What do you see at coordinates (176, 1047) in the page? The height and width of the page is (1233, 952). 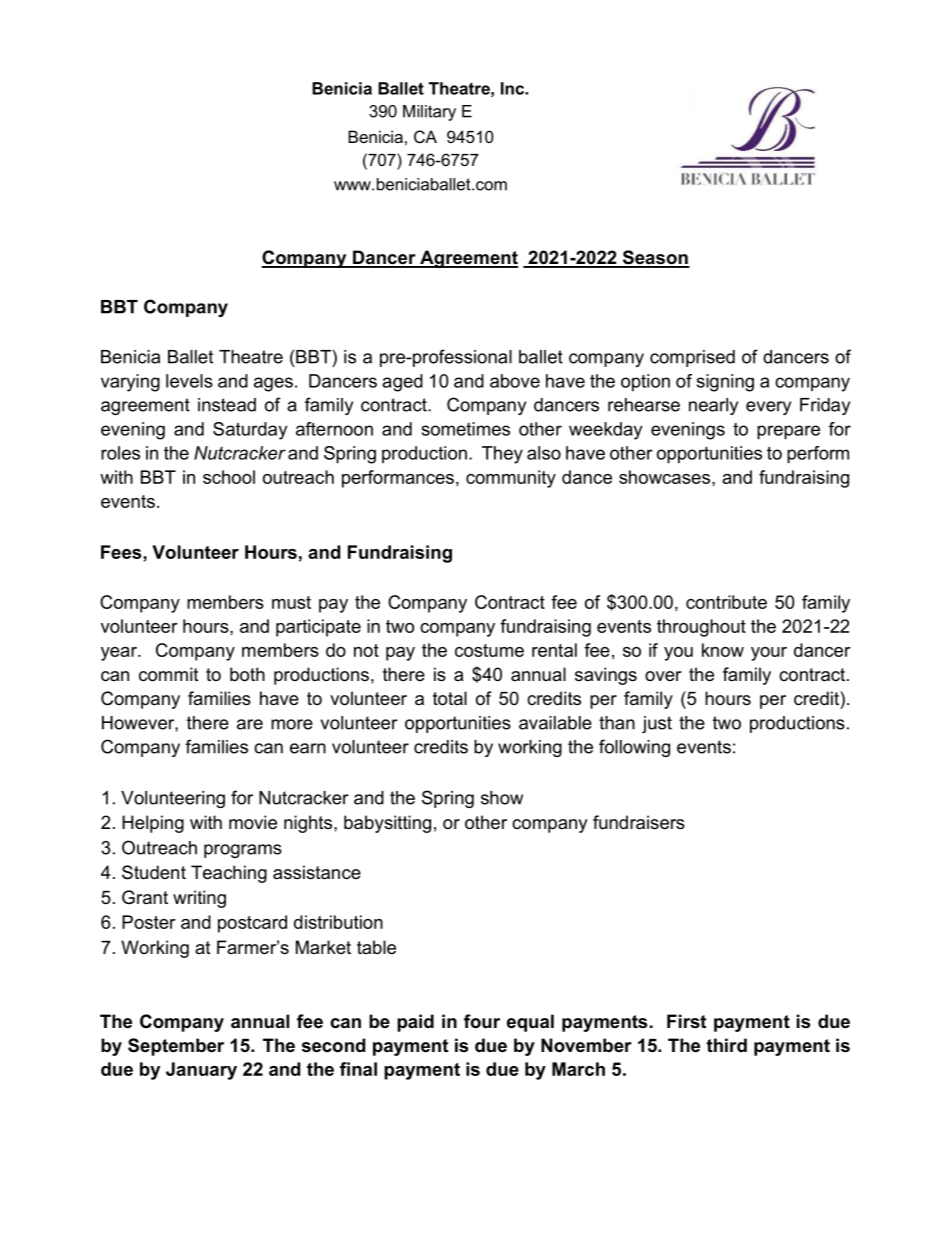 I see `September` at bounding box center [176, 1047].
